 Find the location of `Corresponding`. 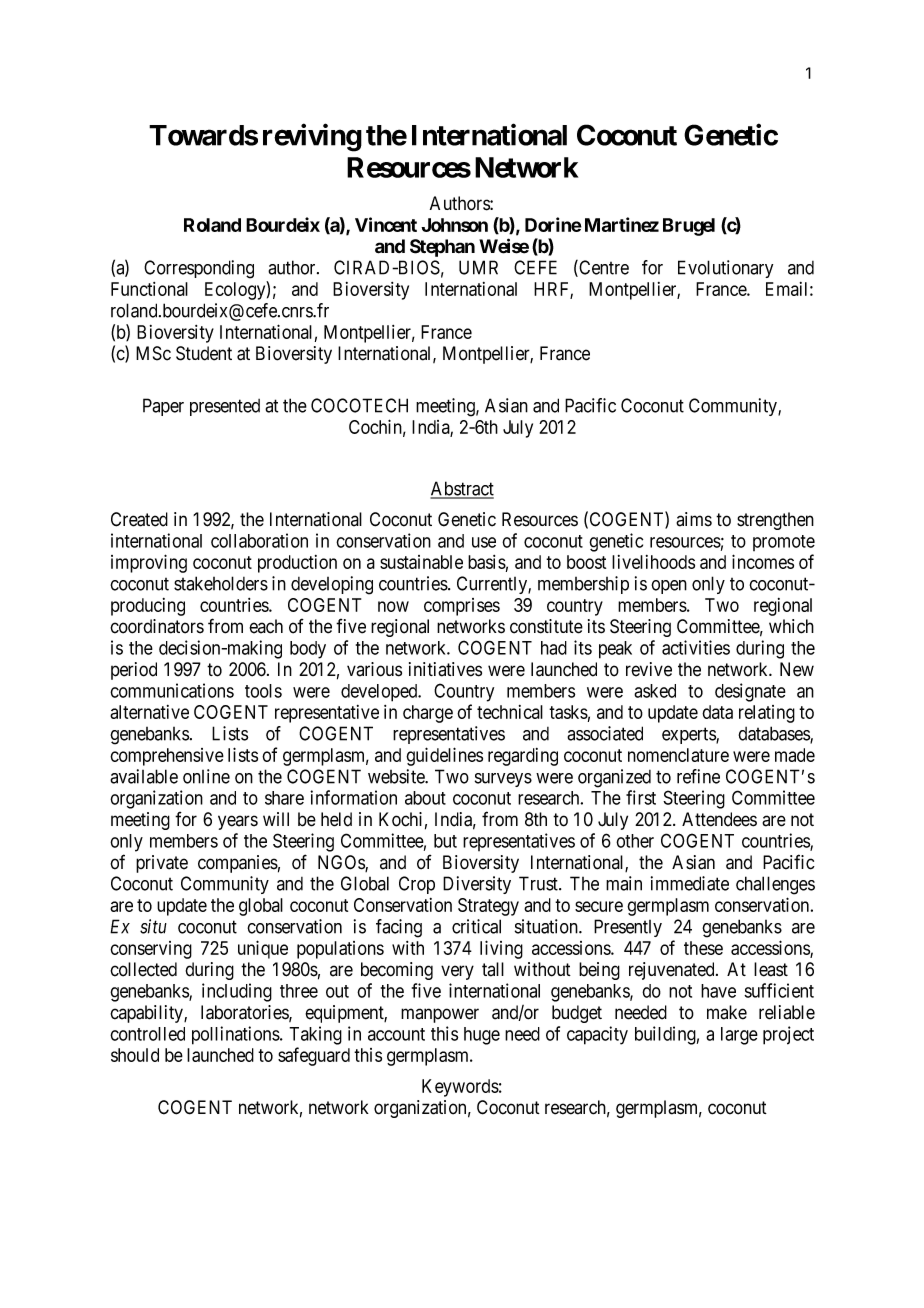

Corresponding is located at coordinates (199, 269).
